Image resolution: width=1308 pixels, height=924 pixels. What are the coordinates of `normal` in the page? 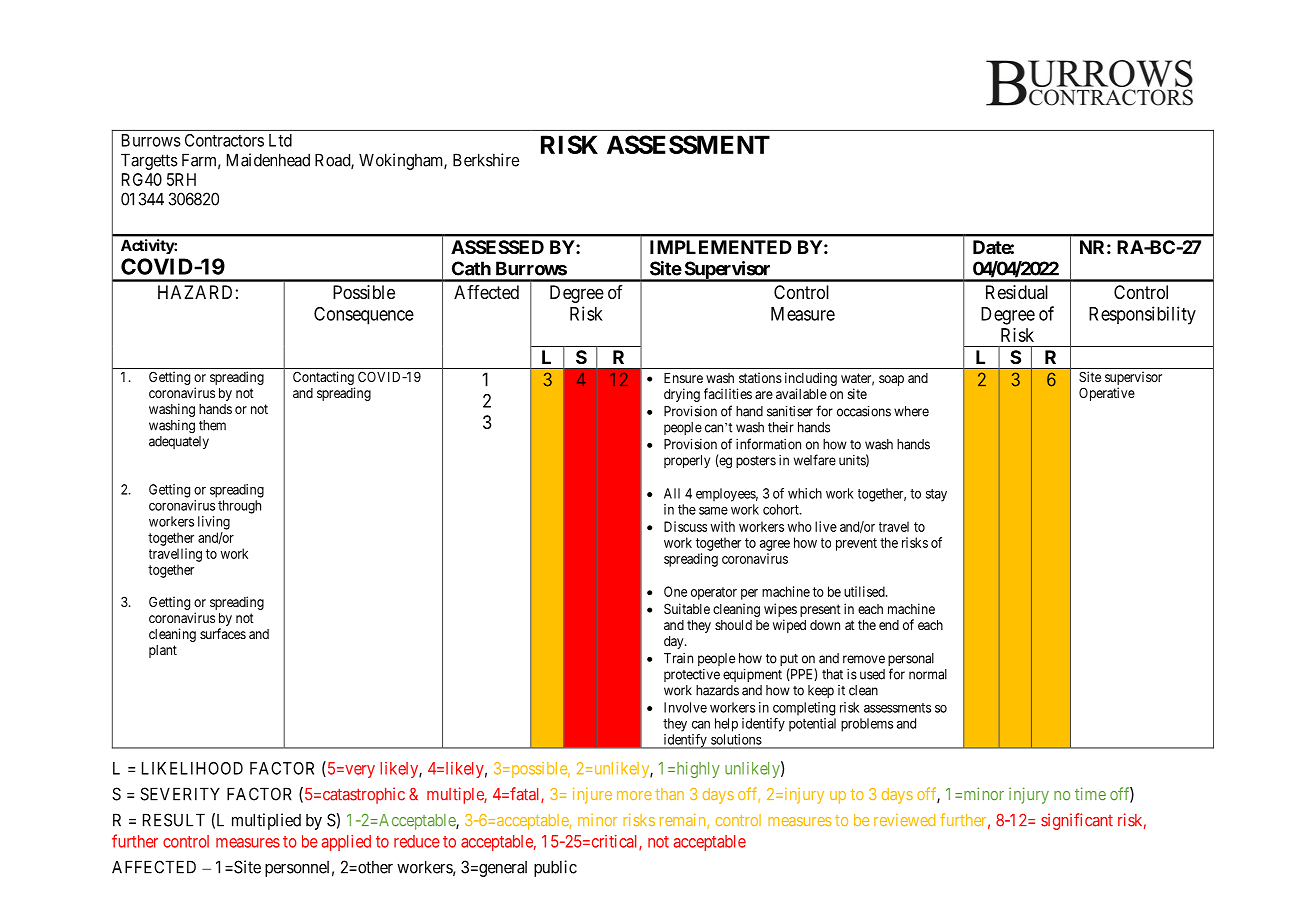 It's located at (928, 674).
